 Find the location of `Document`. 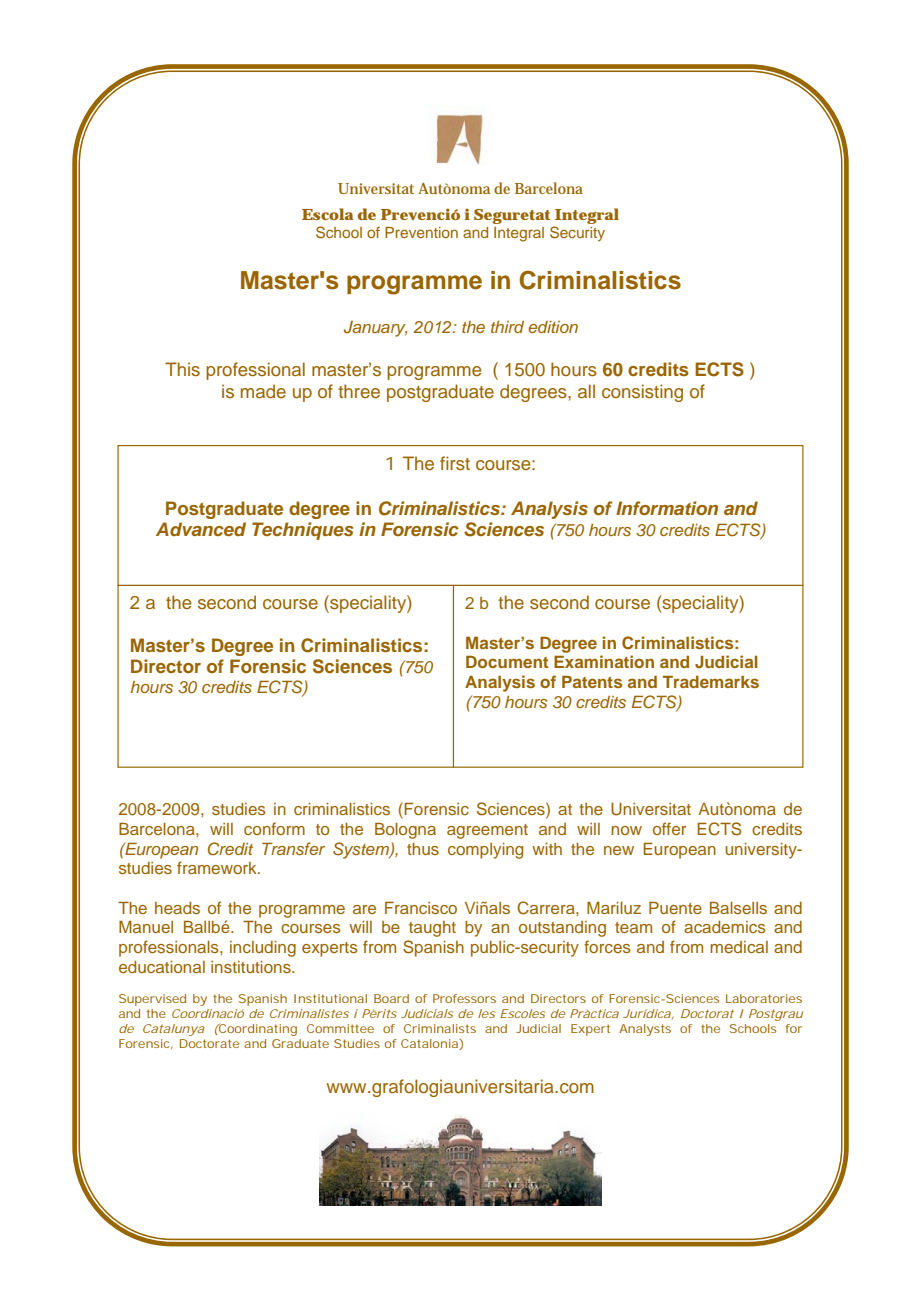

Document is located at coordinates (507, 661).
